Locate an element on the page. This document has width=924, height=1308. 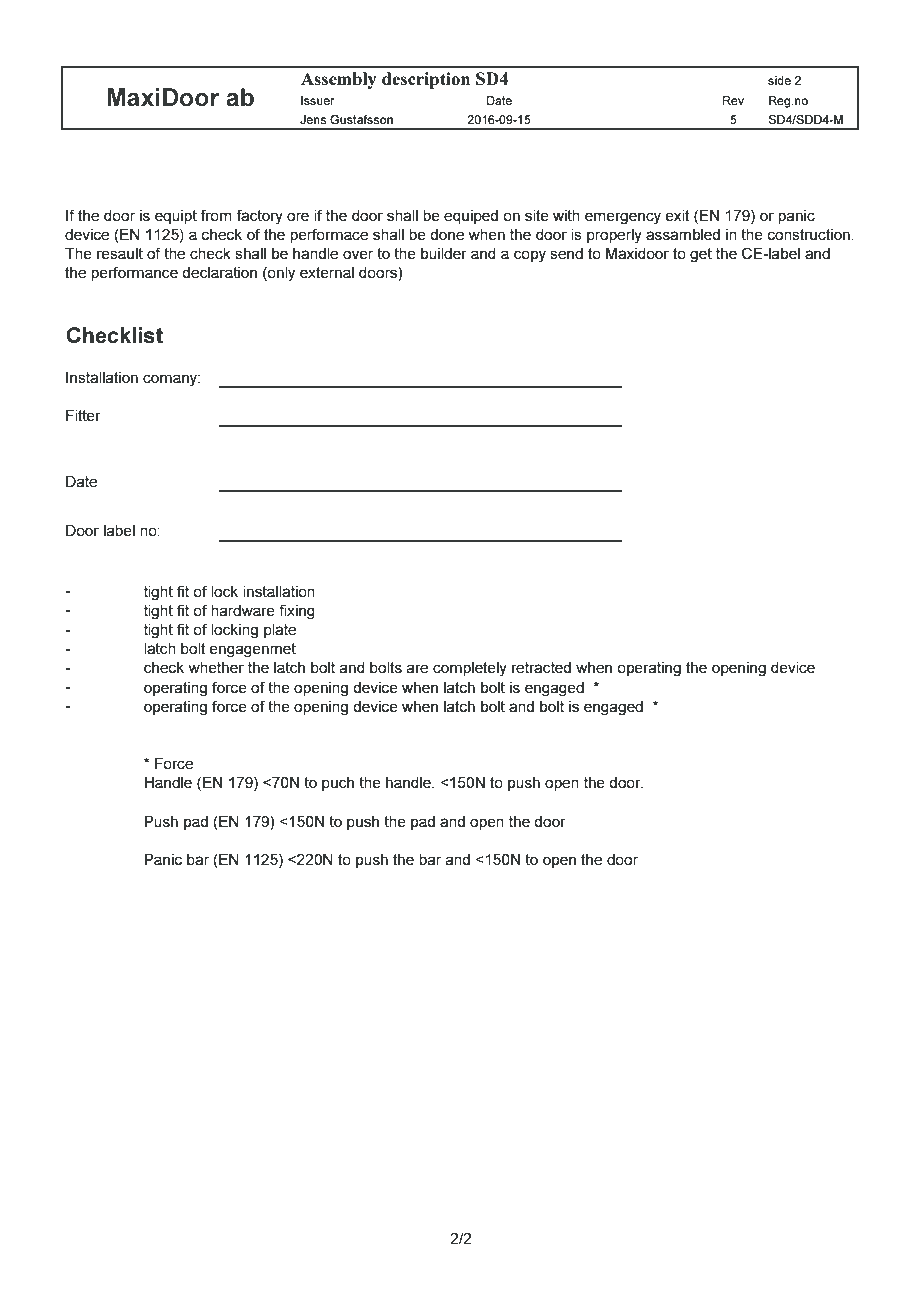
get is located at coordinates (701, 255).
